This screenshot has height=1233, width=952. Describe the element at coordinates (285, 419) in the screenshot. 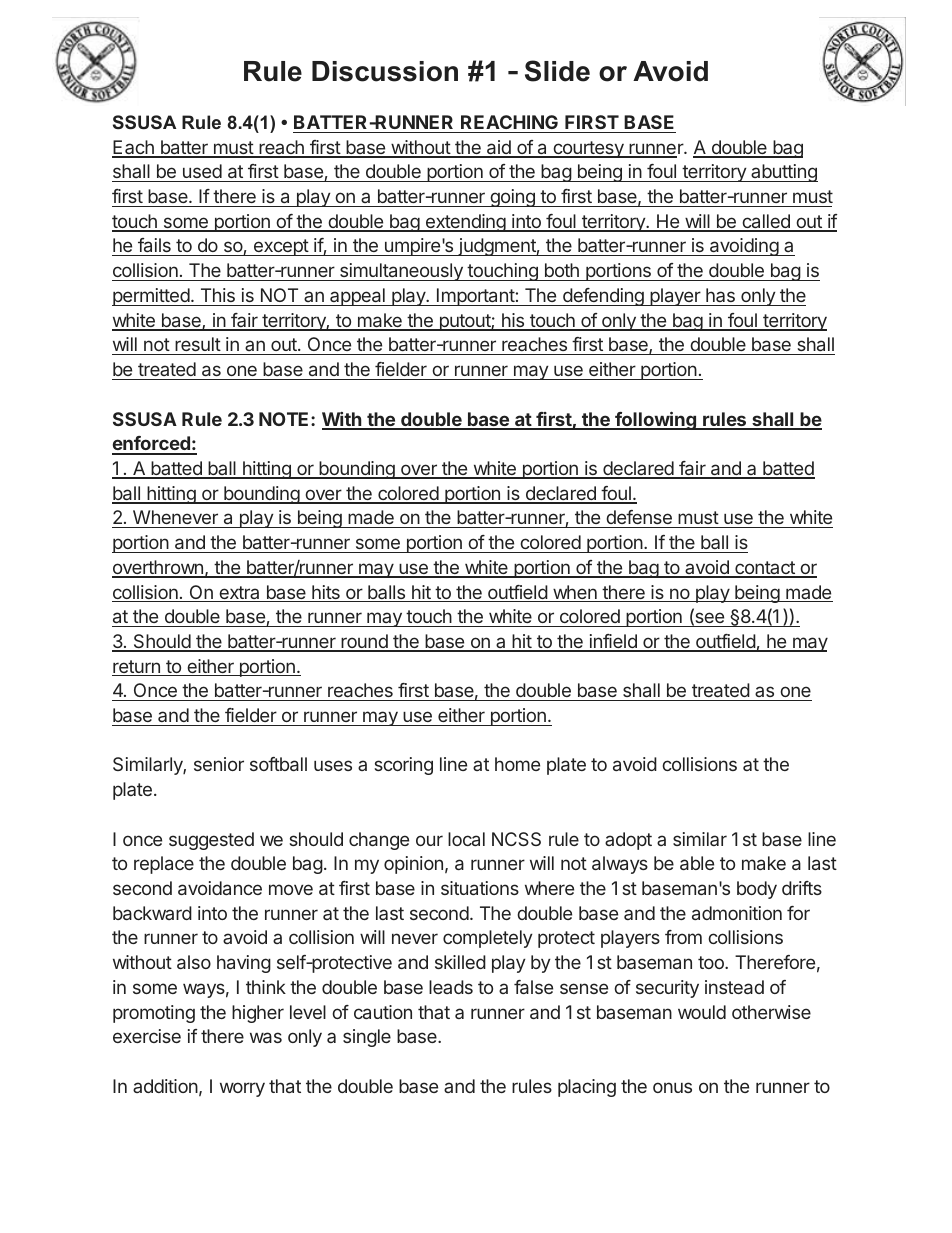

I see `NOTE` at that location.
